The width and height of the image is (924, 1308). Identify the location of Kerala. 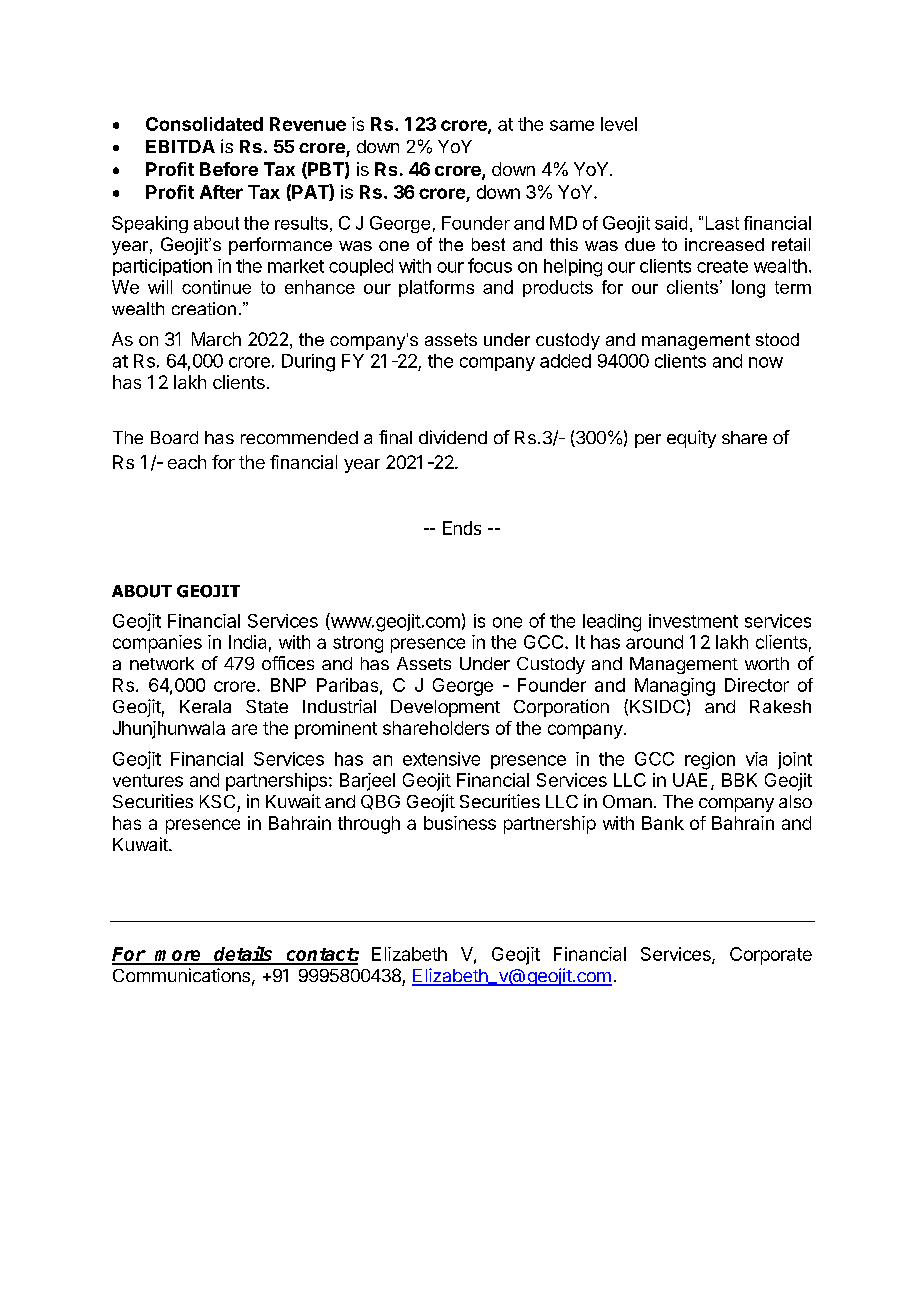
(205, 706).
